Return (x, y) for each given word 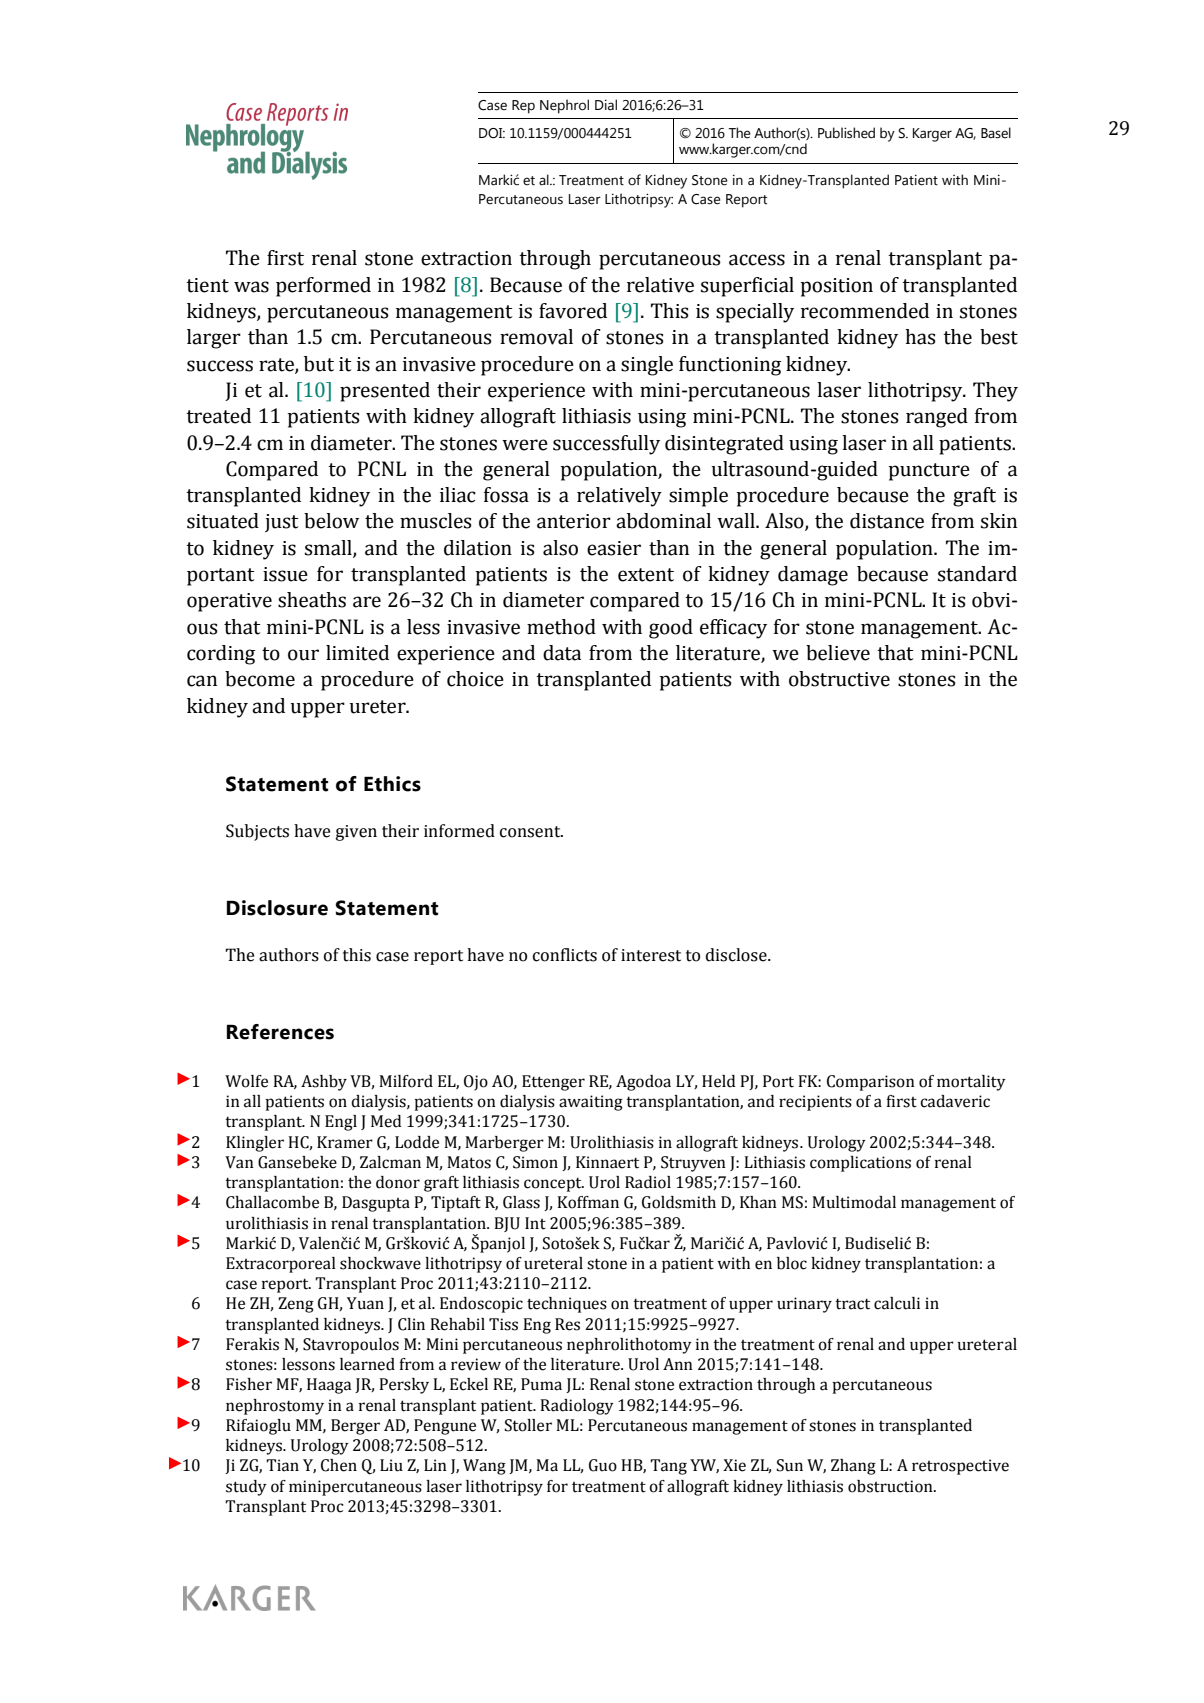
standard (977, 574)
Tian (282, 1465)
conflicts (565, 955)
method (561, 627)
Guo (603, 1465)
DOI (492, 133)
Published (846, 133)
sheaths (312, 600)
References (280, 1032)
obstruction (891, 1486)
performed (323, 287)
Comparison (871, 1083)
